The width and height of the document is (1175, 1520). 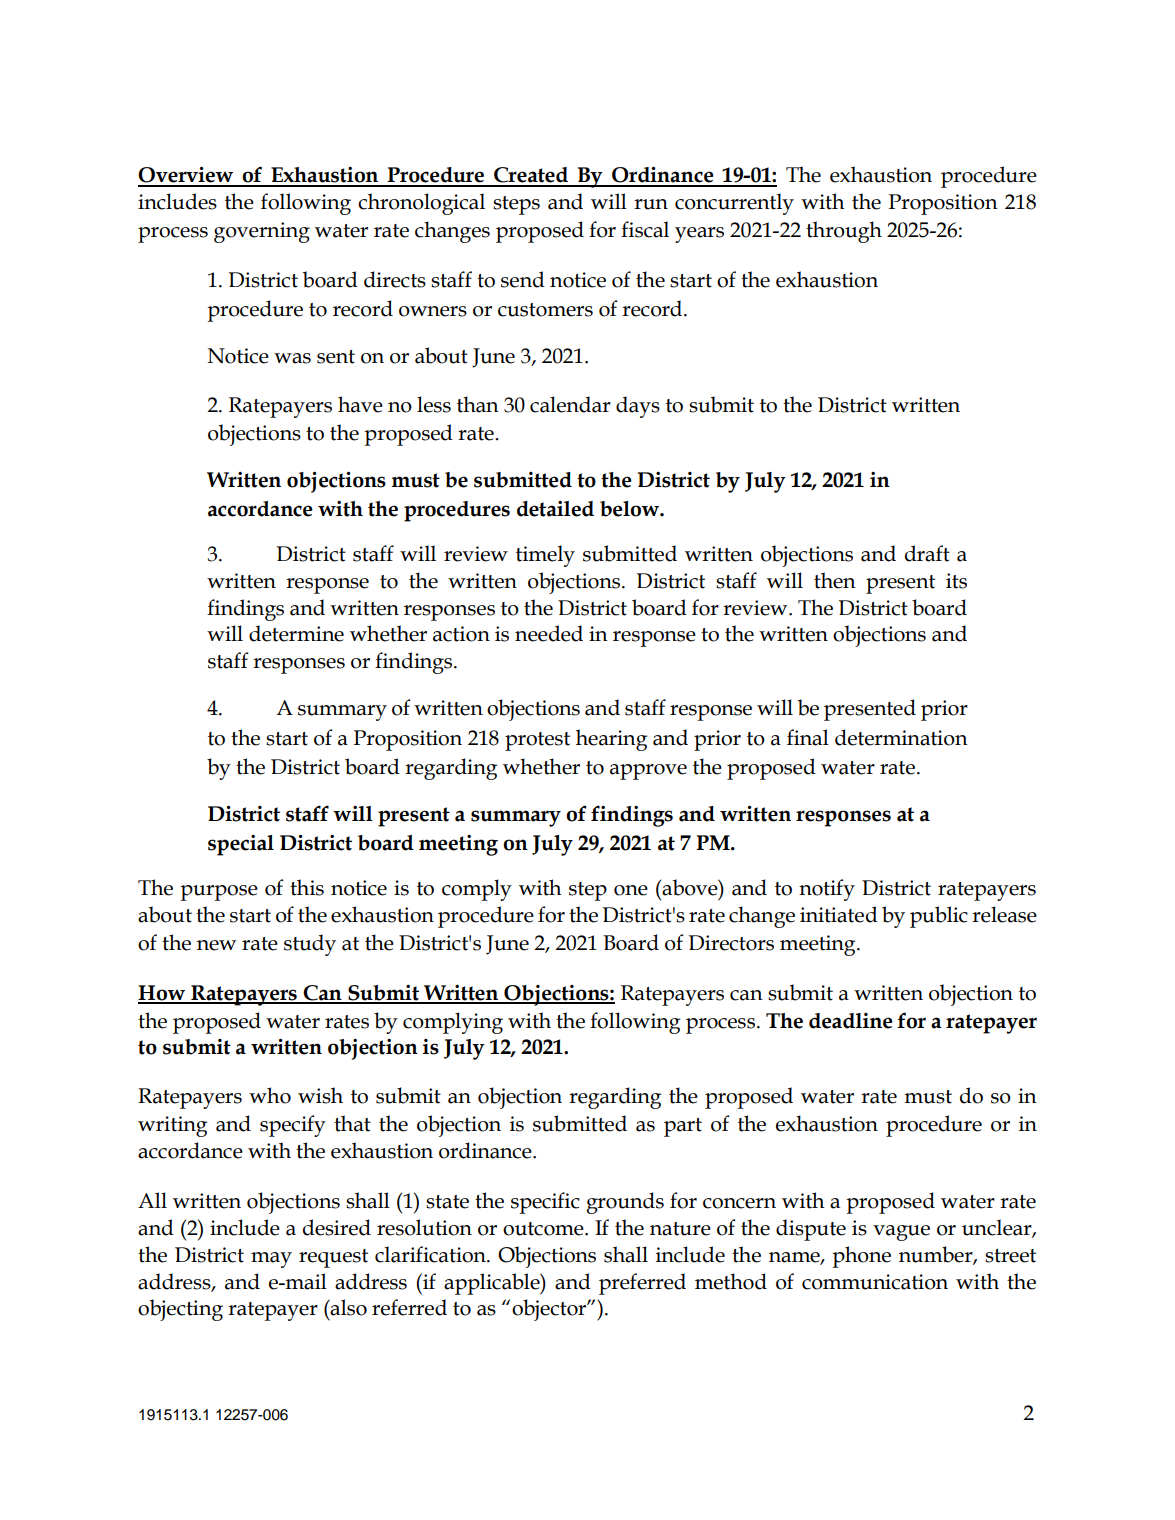 I want to click on outcome, so click(x=544, y=1229).
